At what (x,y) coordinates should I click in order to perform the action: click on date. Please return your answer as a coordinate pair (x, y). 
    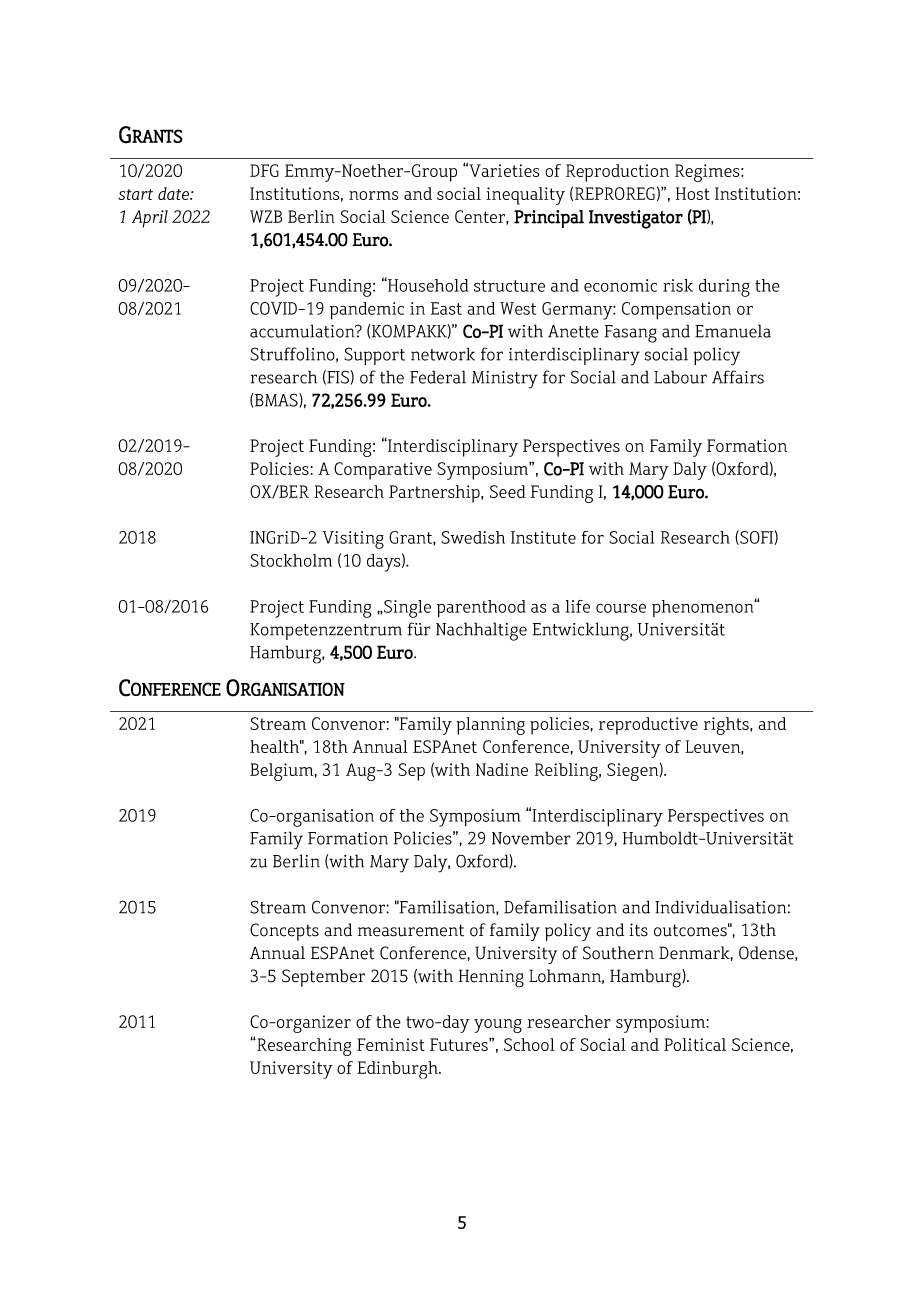
    Looking at the image, I should click on (174, 193).
